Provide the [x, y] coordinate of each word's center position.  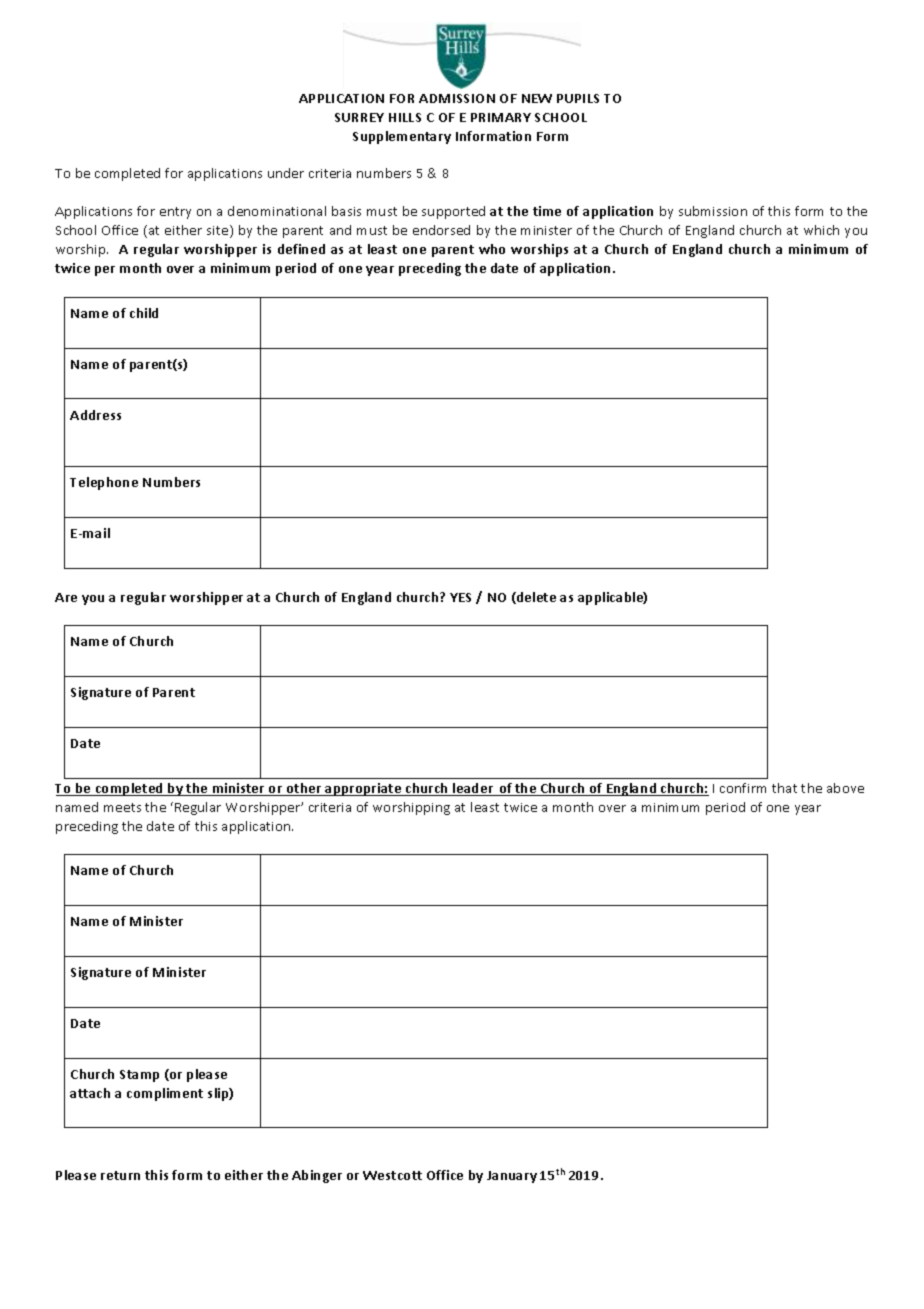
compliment [165, 1094]
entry [175, 213]
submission [713, 211]
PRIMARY [501, 117]
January [512, 1177]
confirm [743, 788]
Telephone [104, 483]
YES [460, 597]
